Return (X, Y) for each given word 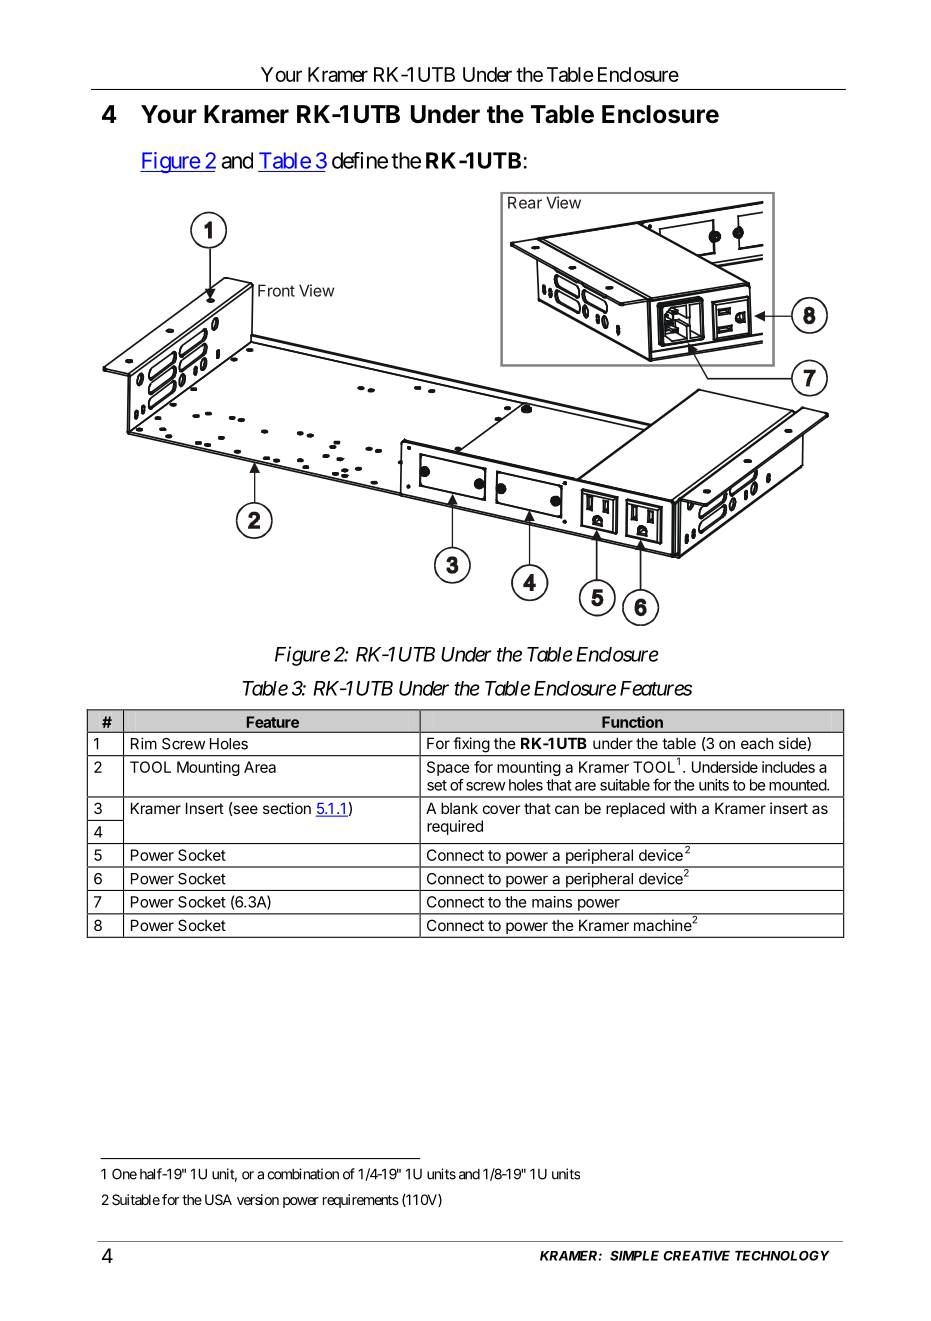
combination (303, 1174)
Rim (144, 743)
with (683, 808)
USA (218, 1199)
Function (632, 722)
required (455, 827)
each (757, 743)
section (287, 808)
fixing (471, 744)
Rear (525, 202)
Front (276, 290)
